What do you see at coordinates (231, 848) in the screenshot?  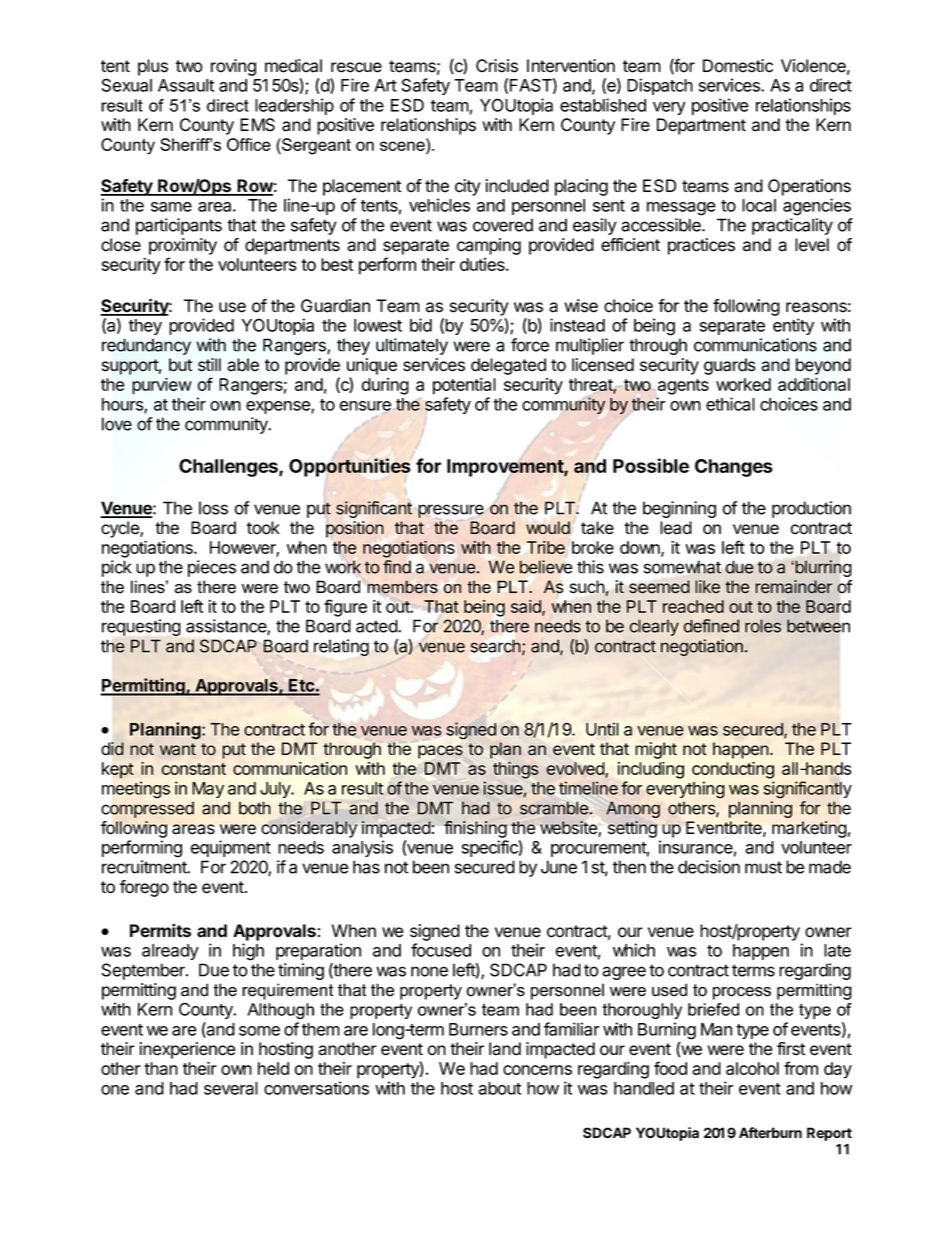 I see `equipment` at bounding box center [231, 848].
